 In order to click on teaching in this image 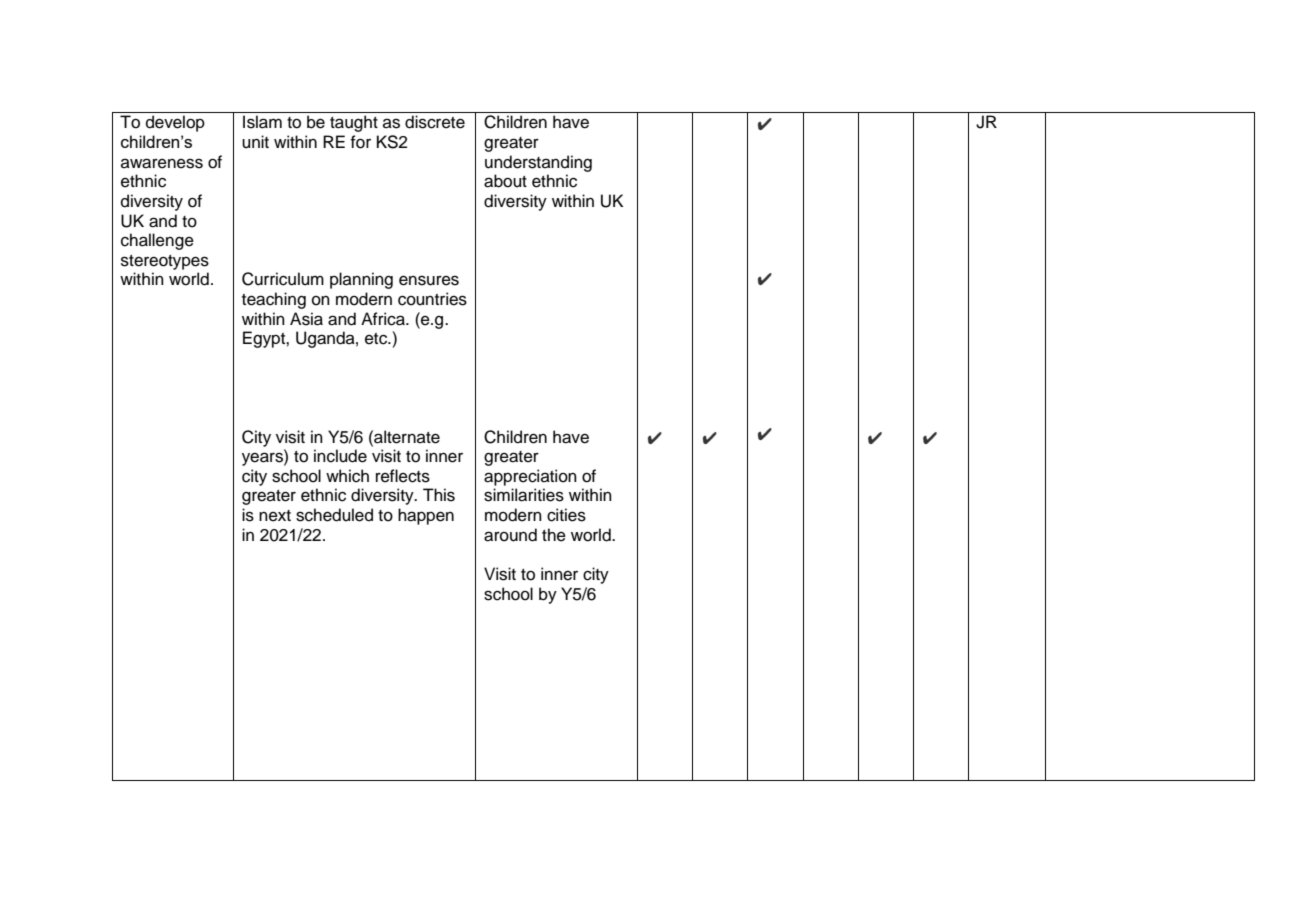, I will do `click(274, 300)`.
